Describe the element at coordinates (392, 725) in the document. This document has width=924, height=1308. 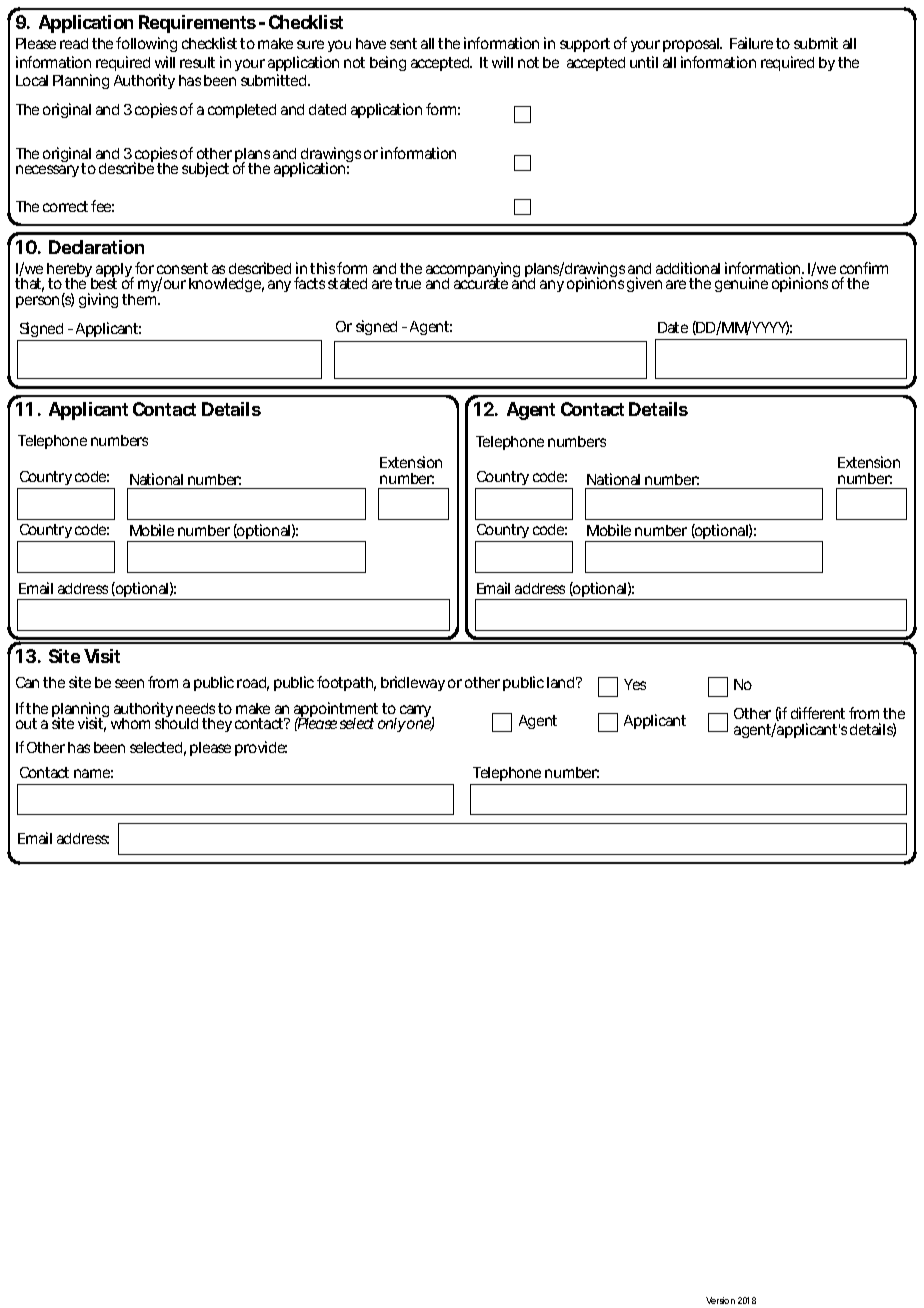
I see `only` at that location.
